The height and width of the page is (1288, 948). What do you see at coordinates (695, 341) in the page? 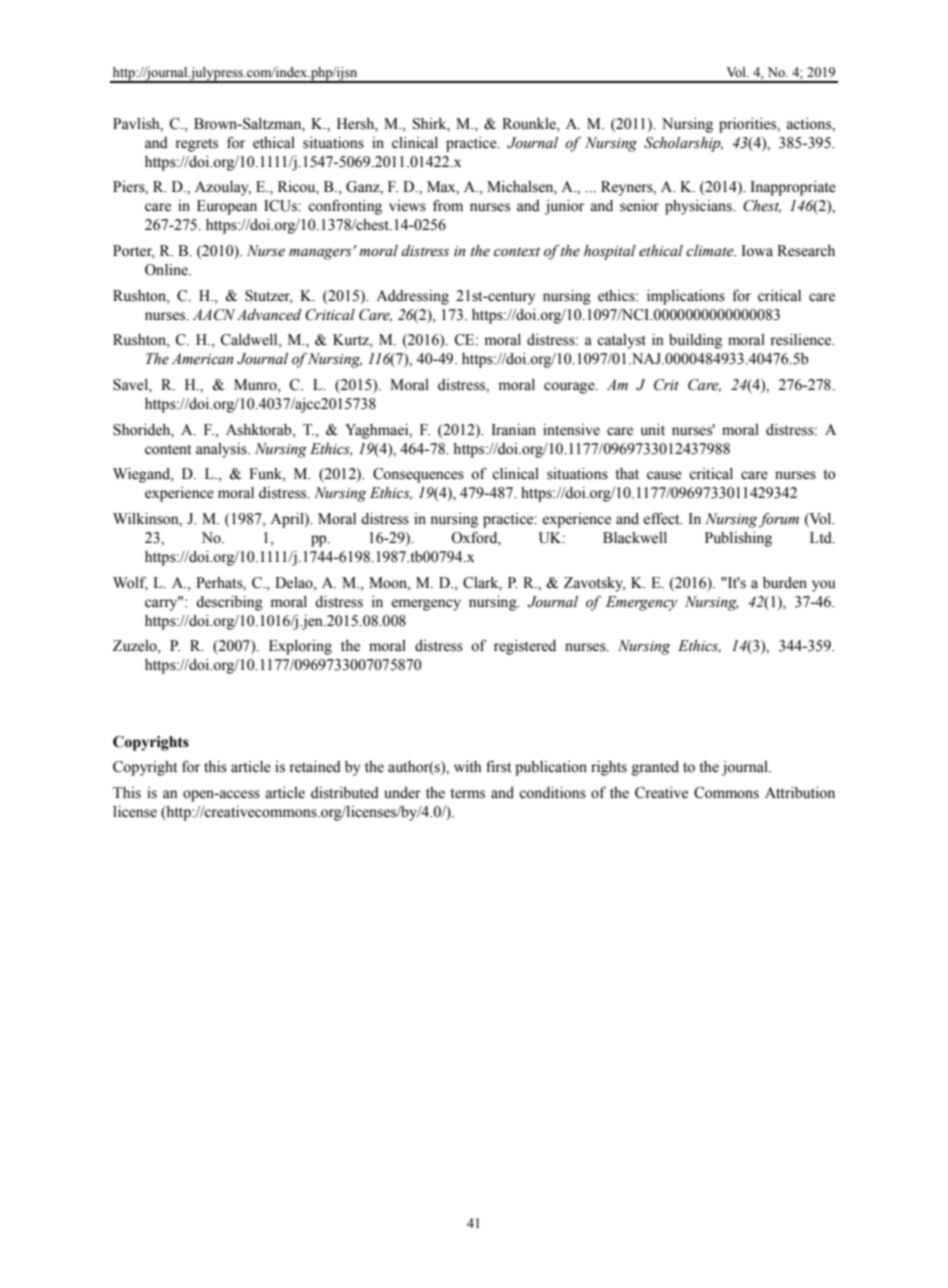
I see `building` at bounding box center [695, 341].
